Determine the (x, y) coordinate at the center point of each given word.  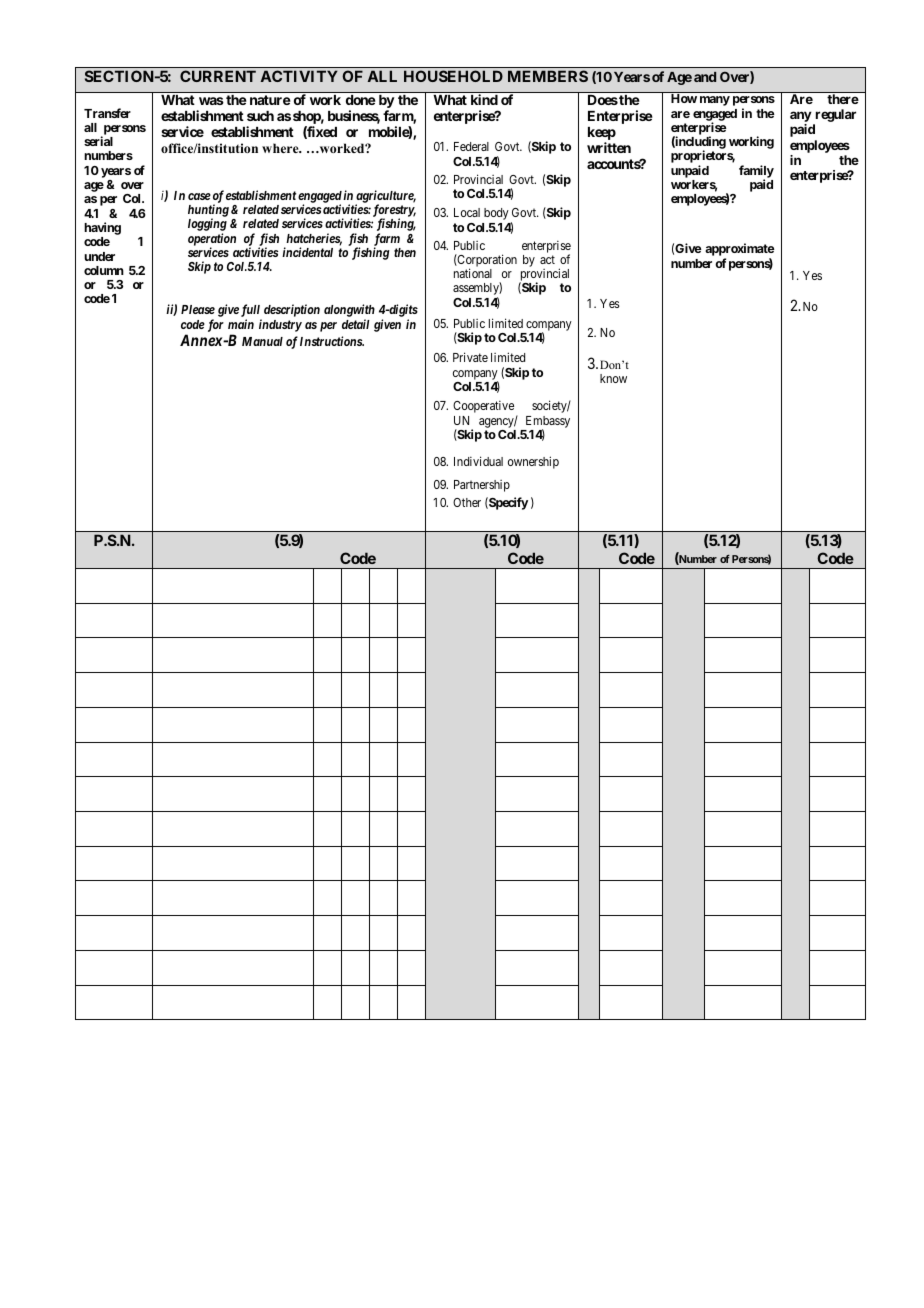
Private (470, 357)
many (715, 101)
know (613, 378)
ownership (533, 462)
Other (467, 502)
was (211, 101)
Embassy (548, 423)
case (199, 196)
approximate (740, 251)
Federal (471, 146)
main (241, 324)
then (405, 252)
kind (484, 99)
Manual (262, 341)
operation (212, 240)
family (756, 172)
